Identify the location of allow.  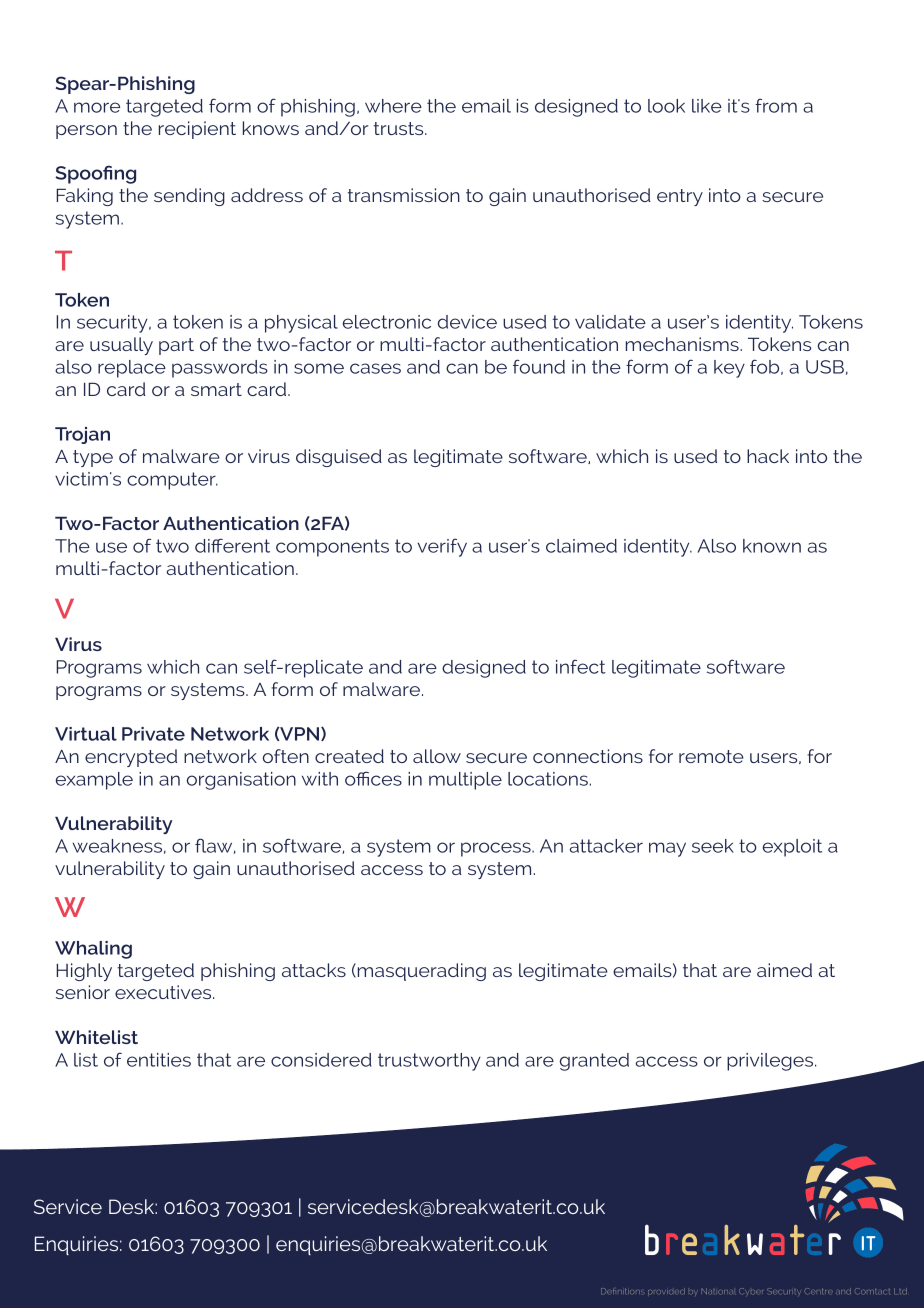
(437, 756).
